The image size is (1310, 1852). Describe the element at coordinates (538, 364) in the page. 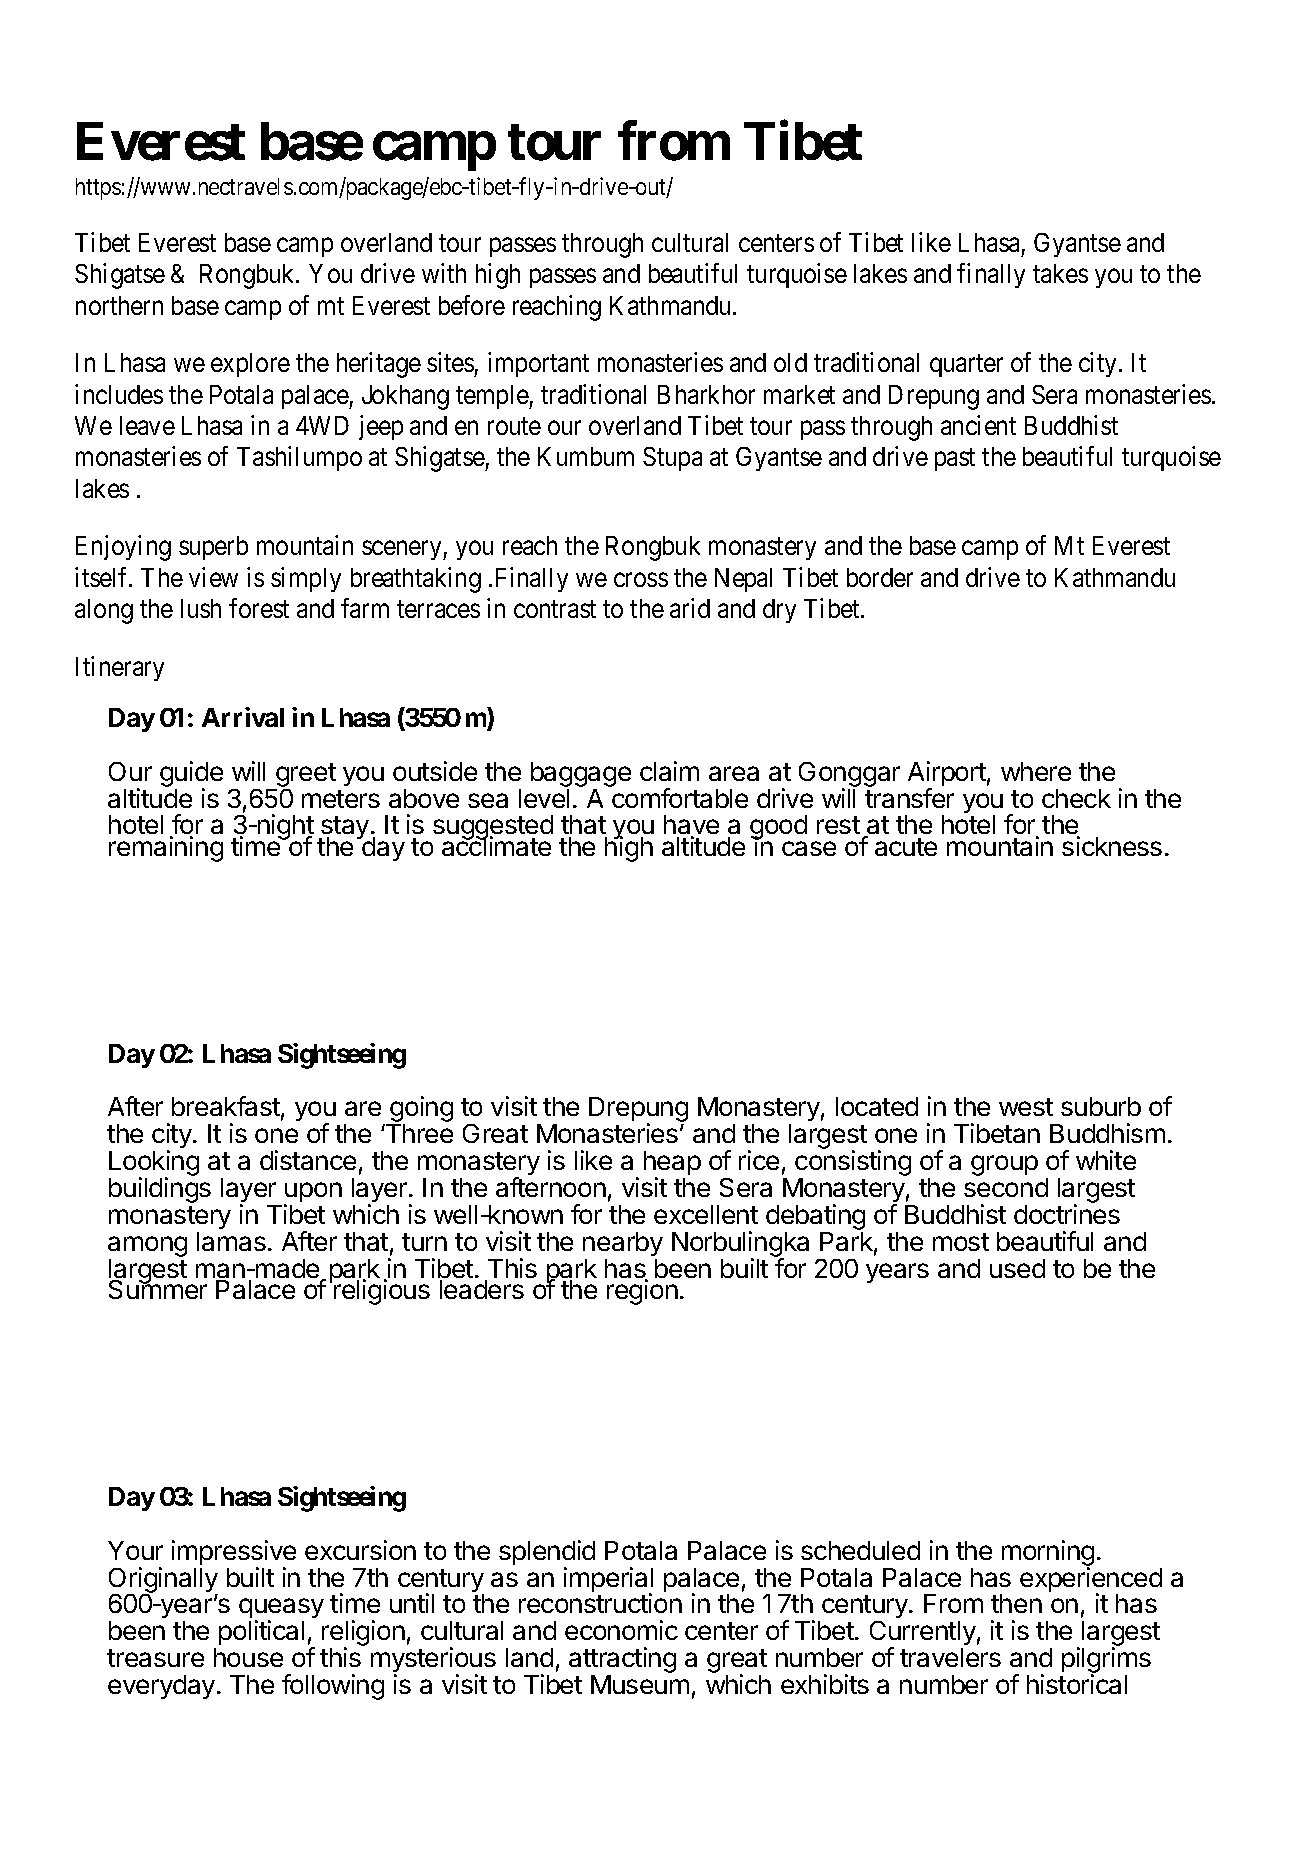

I see `important` at that location.
